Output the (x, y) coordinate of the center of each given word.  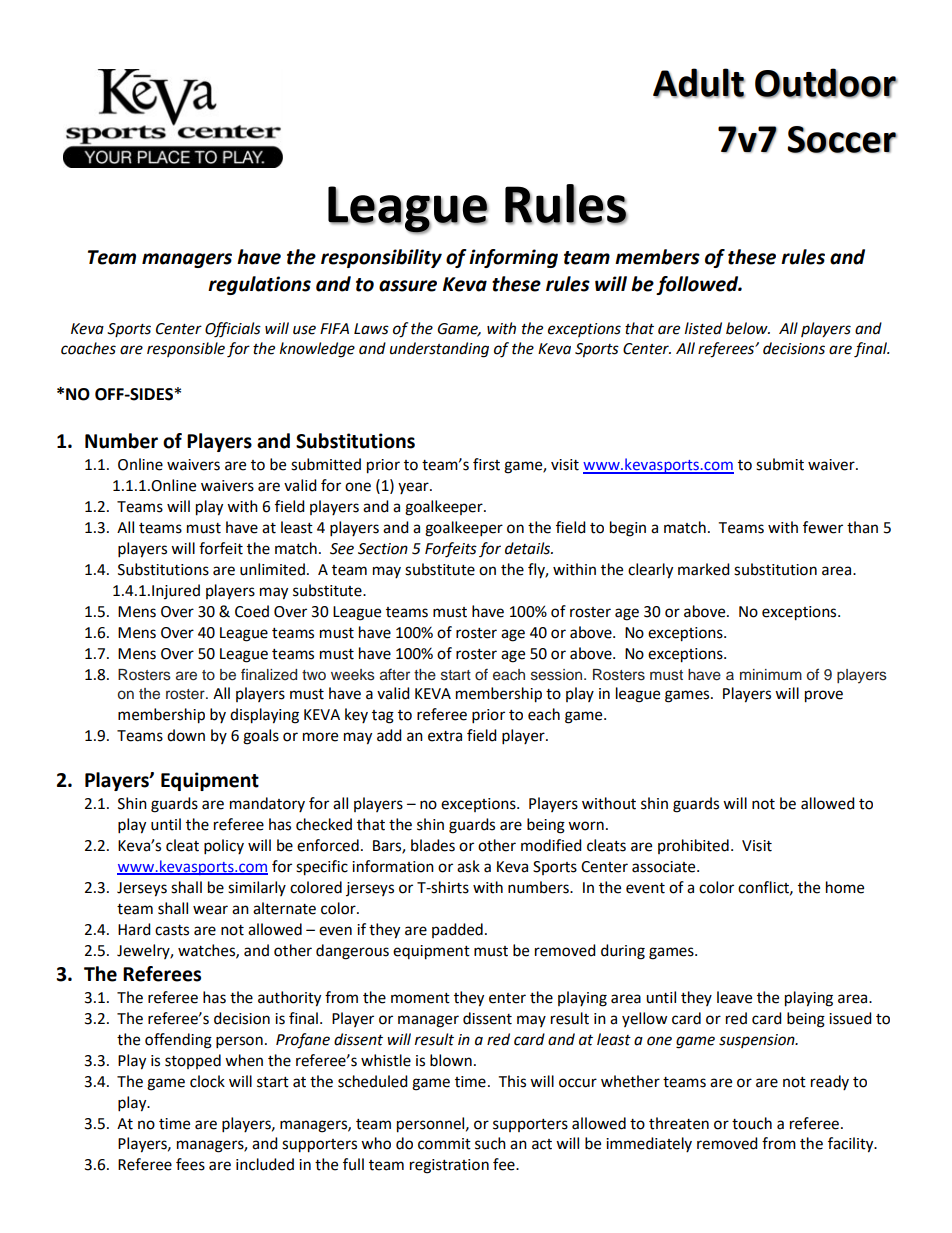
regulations (259, 285)
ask (468, 866)
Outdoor (826, 83)
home (845, 887)
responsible (186, 349)
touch (752, 1123)
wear (210, 910)
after (395, 674)
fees (190, 1164)
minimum (771, 675)
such (490, 1143)
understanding (439, 350)
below (748, 328)
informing (513, 258)
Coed (252, 611)
